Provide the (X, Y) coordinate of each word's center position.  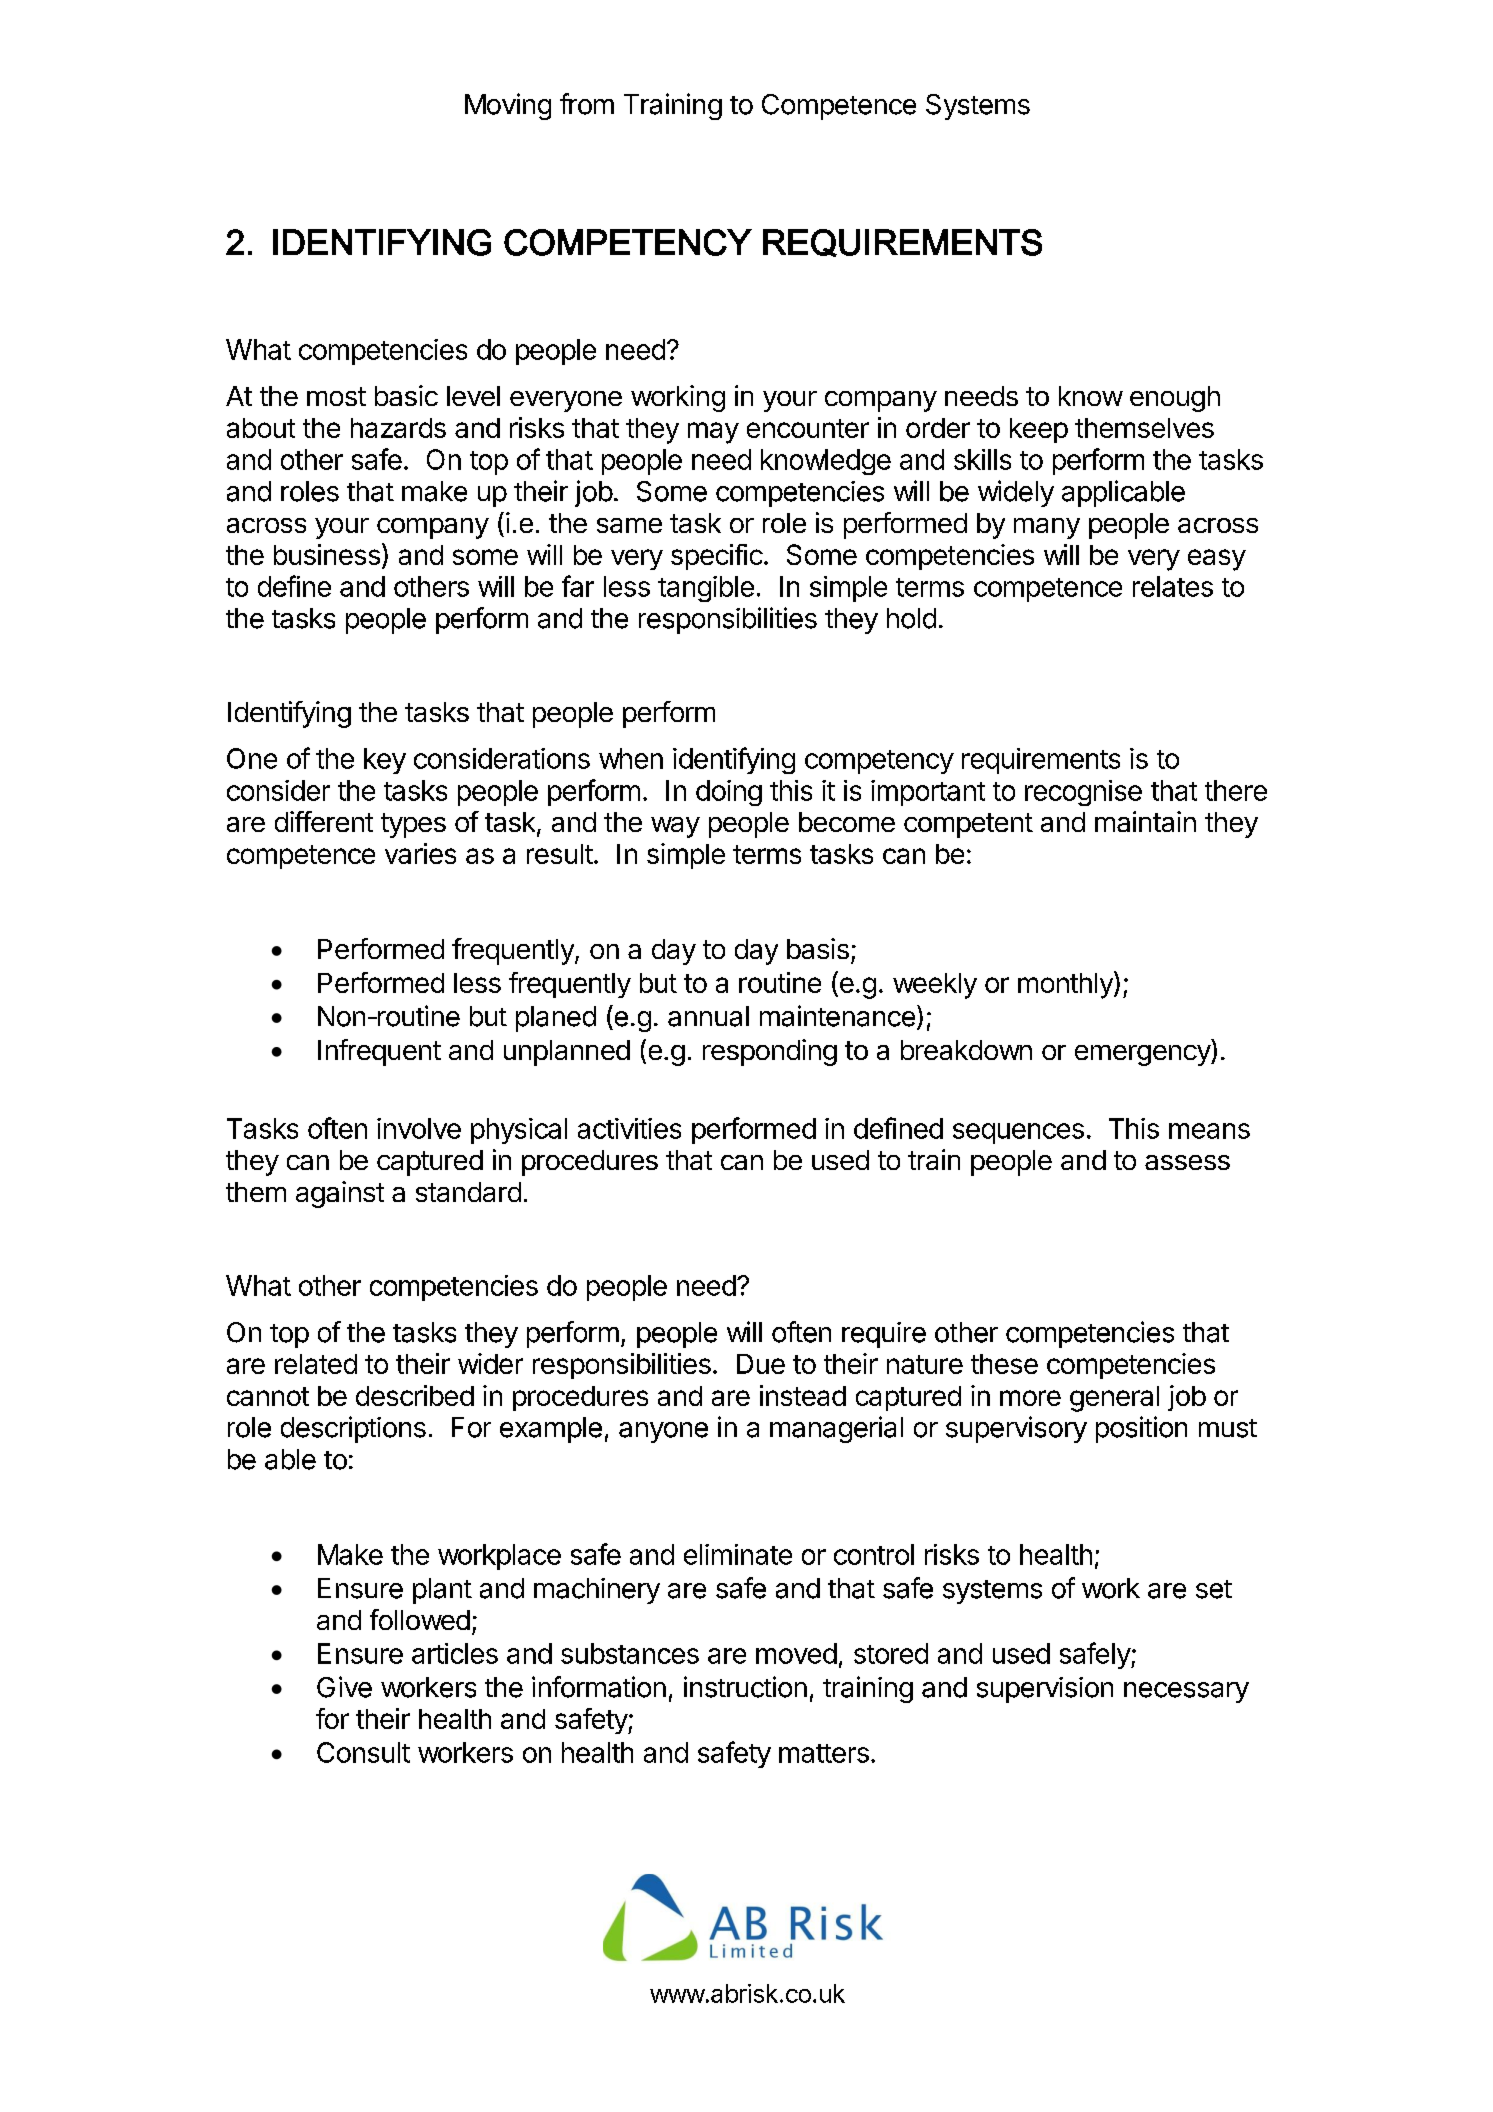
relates (1173, 586)
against (340, 1194)
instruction (745, 1687)
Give (344, 1687)
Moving (508, 106)
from (587, 104)
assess (1187, 1162)
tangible (706, 589)
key (385, 761)
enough (1175, 399)
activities (629, 1128)
